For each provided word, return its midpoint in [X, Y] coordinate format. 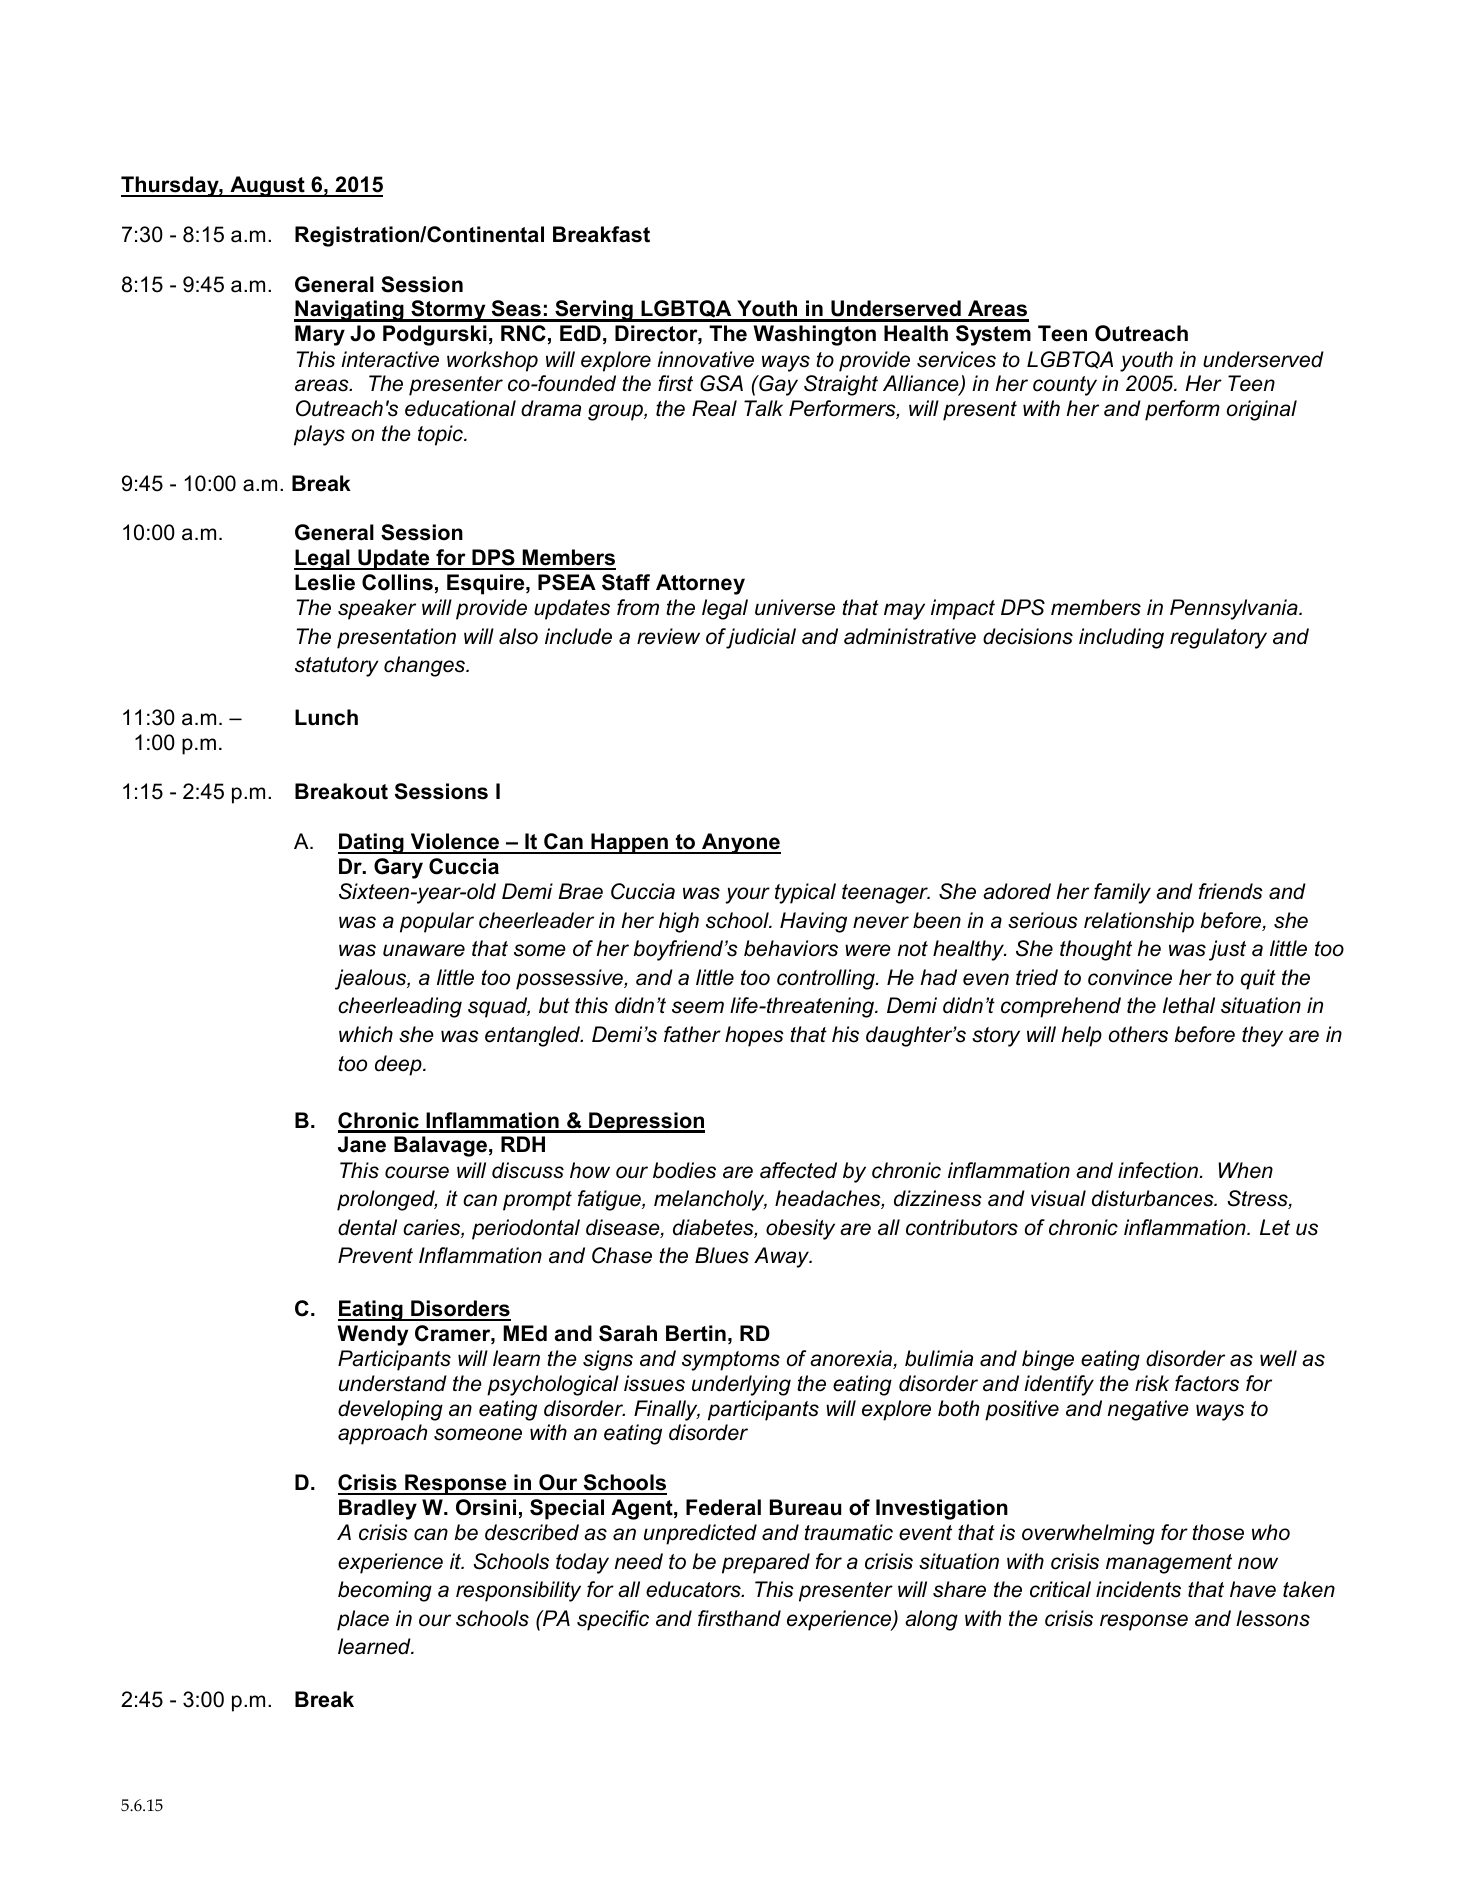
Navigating [350, 311]
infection [1158, 1170]
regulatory [1218, 638]
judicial [761, 638]
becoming [385, 1591]
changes [426, 666]
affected [798, 1170]
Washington [815, 335]
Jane [362, 1144]
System [993, 335]
